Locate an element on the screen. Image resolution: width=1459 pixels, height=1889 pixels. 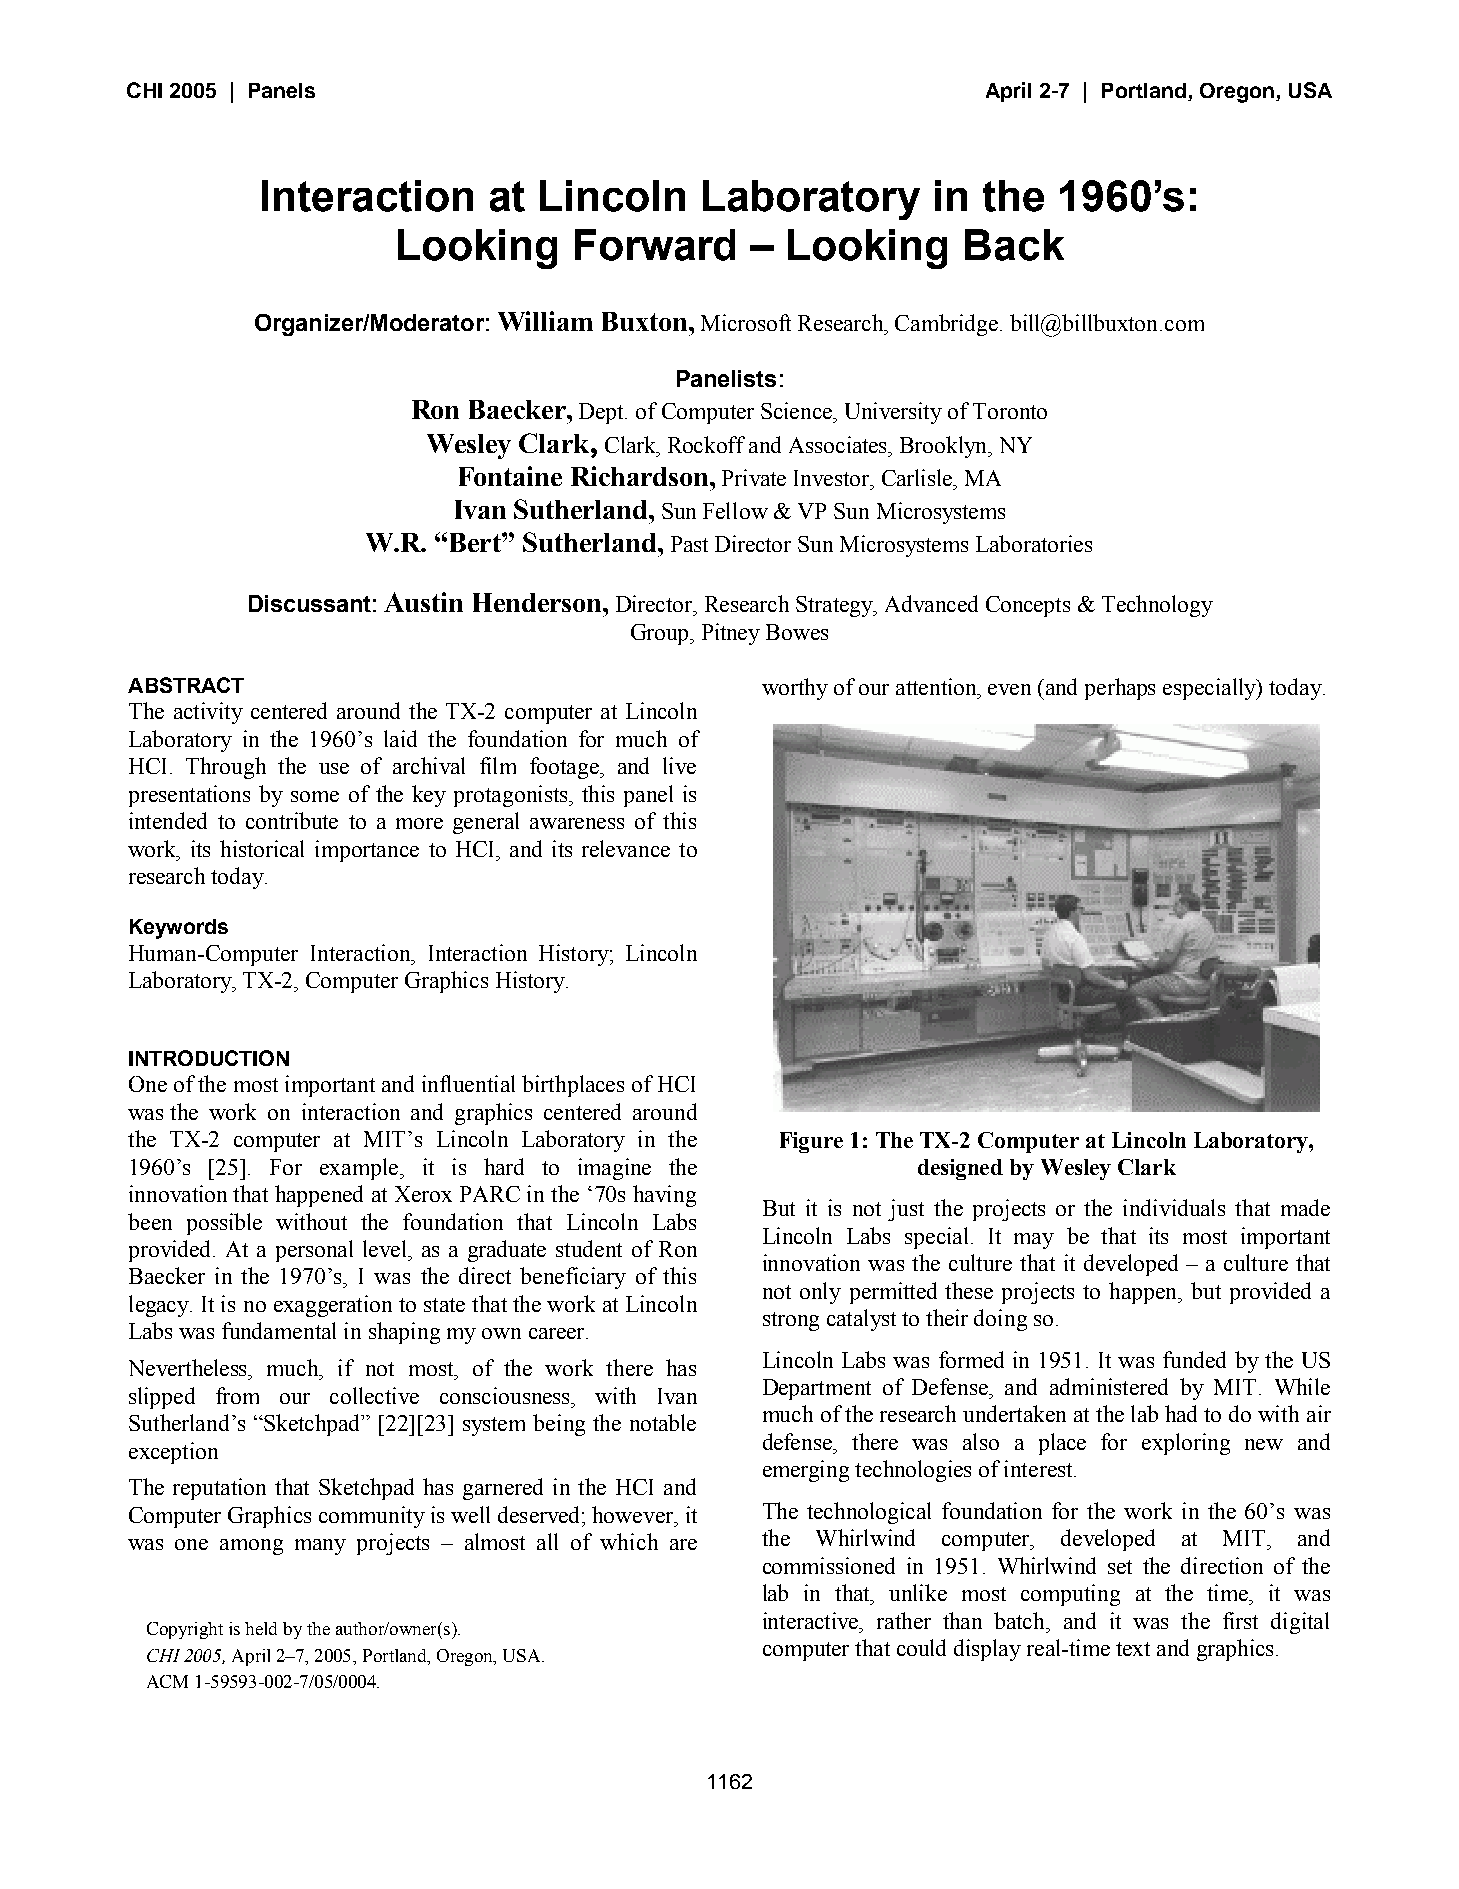
relevance is located at coordinates (626, 848).
